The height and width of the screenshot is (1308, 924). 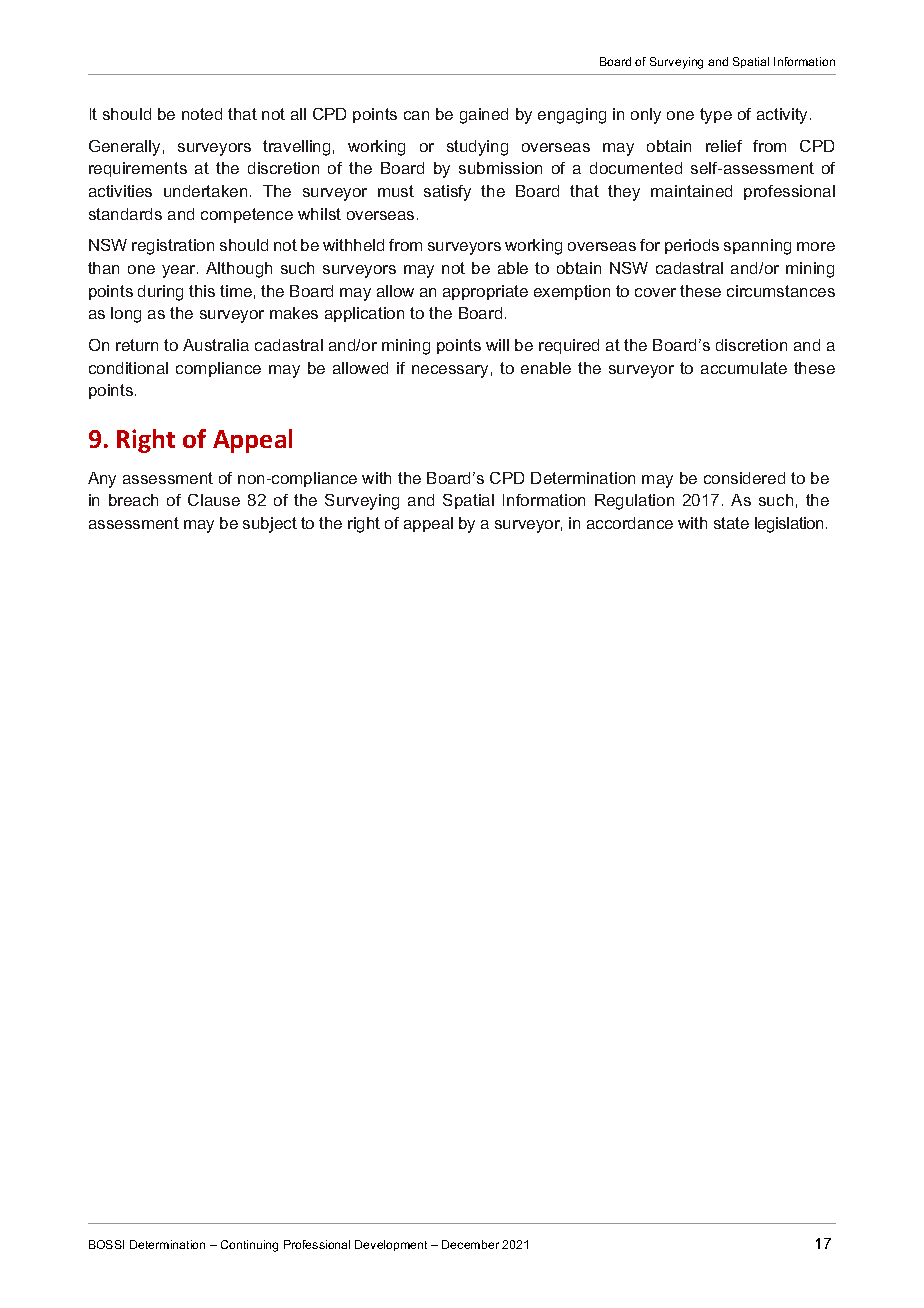 What do you see at coordinates (202, 114) in the screenshot?
I see `noted` at bounding box center [202, 114].
